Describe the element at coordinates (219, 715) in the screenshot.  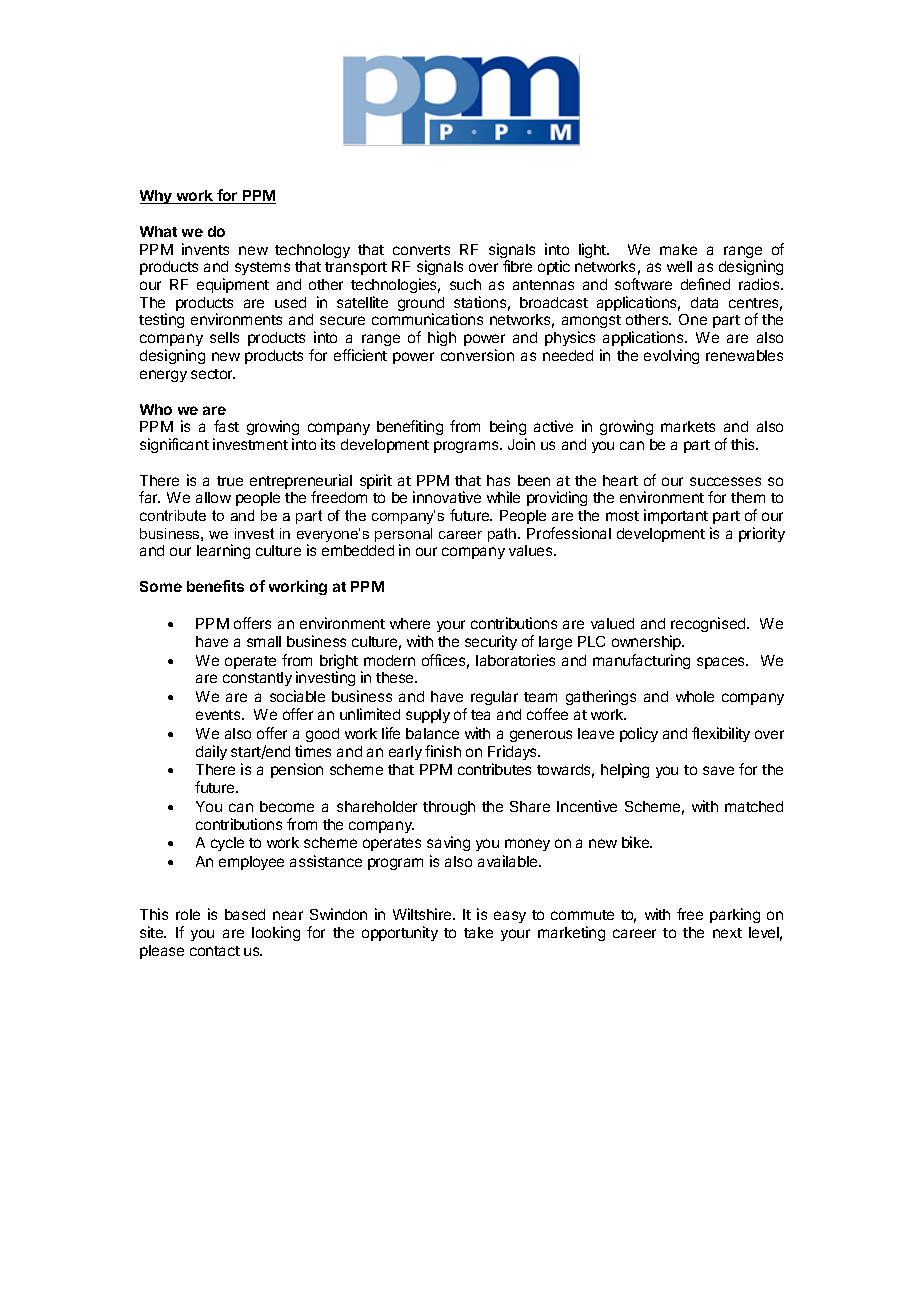
I see `events` at that location.
